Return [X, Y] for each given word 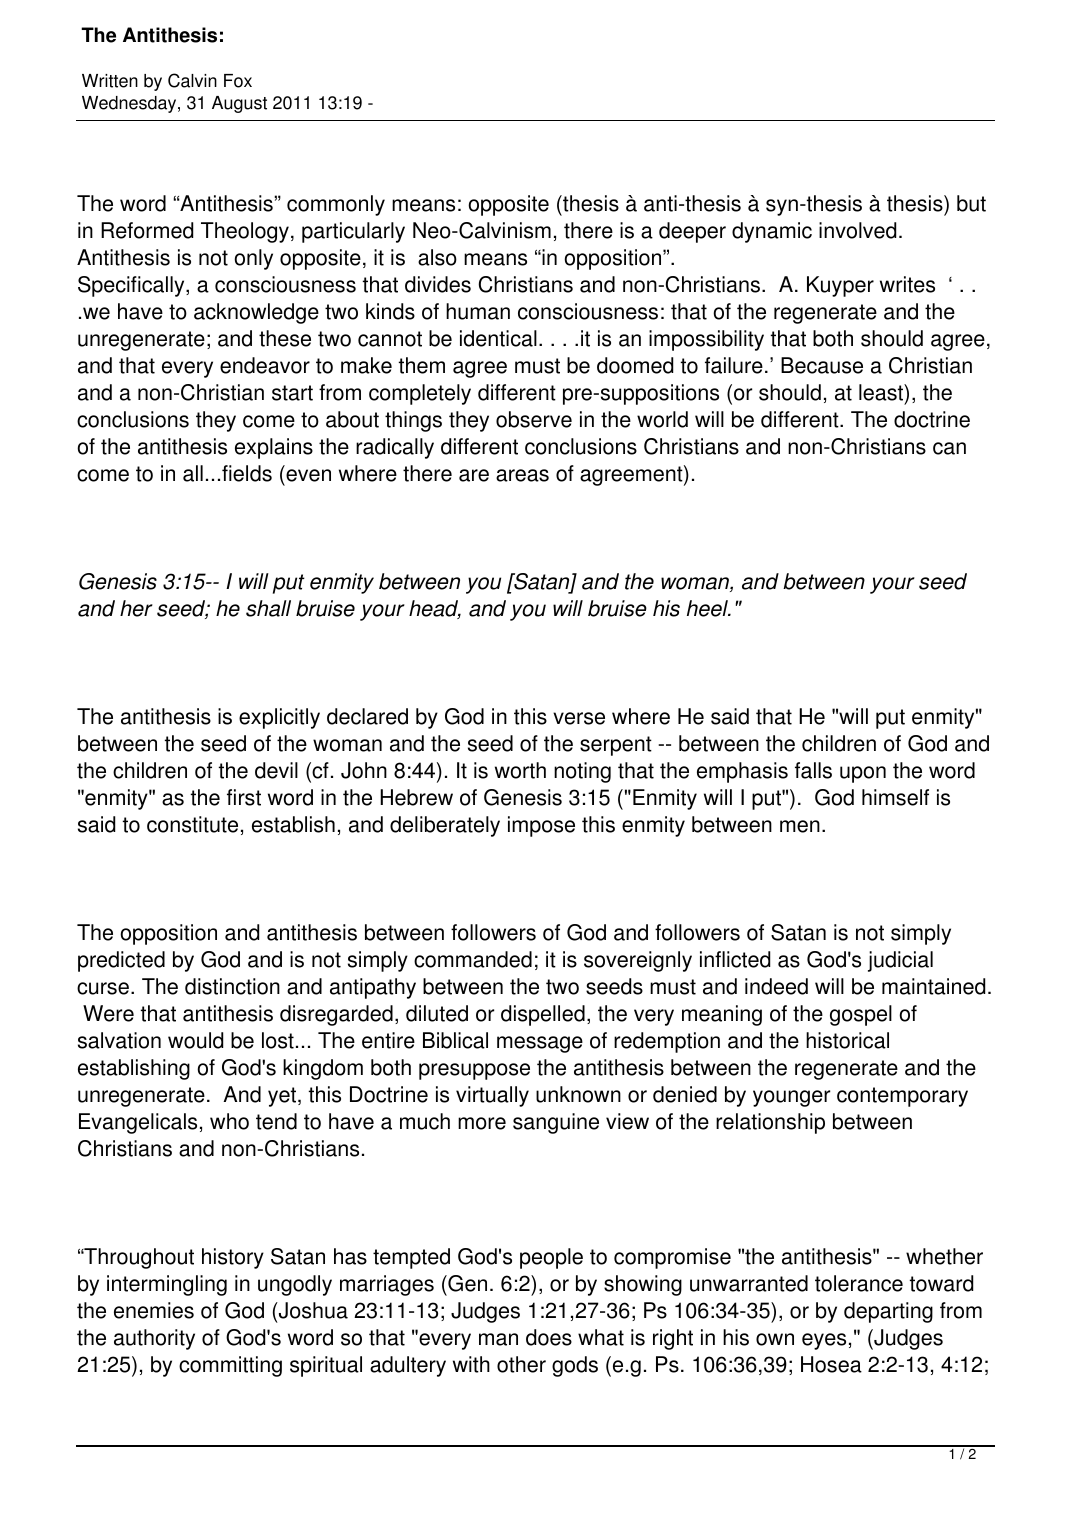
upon [863, 774]
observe [534, 419]
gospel [861, 1015]
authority [154, 1339]
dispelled [543, 1015]
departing [888, 1312]
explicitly [279, 718]
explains [274, 448]
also [437, 257]
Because [822, 365]
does [549, 1337]
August [239, 104]
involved [857, 230]
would [195, 1040]
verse [579, 718]
